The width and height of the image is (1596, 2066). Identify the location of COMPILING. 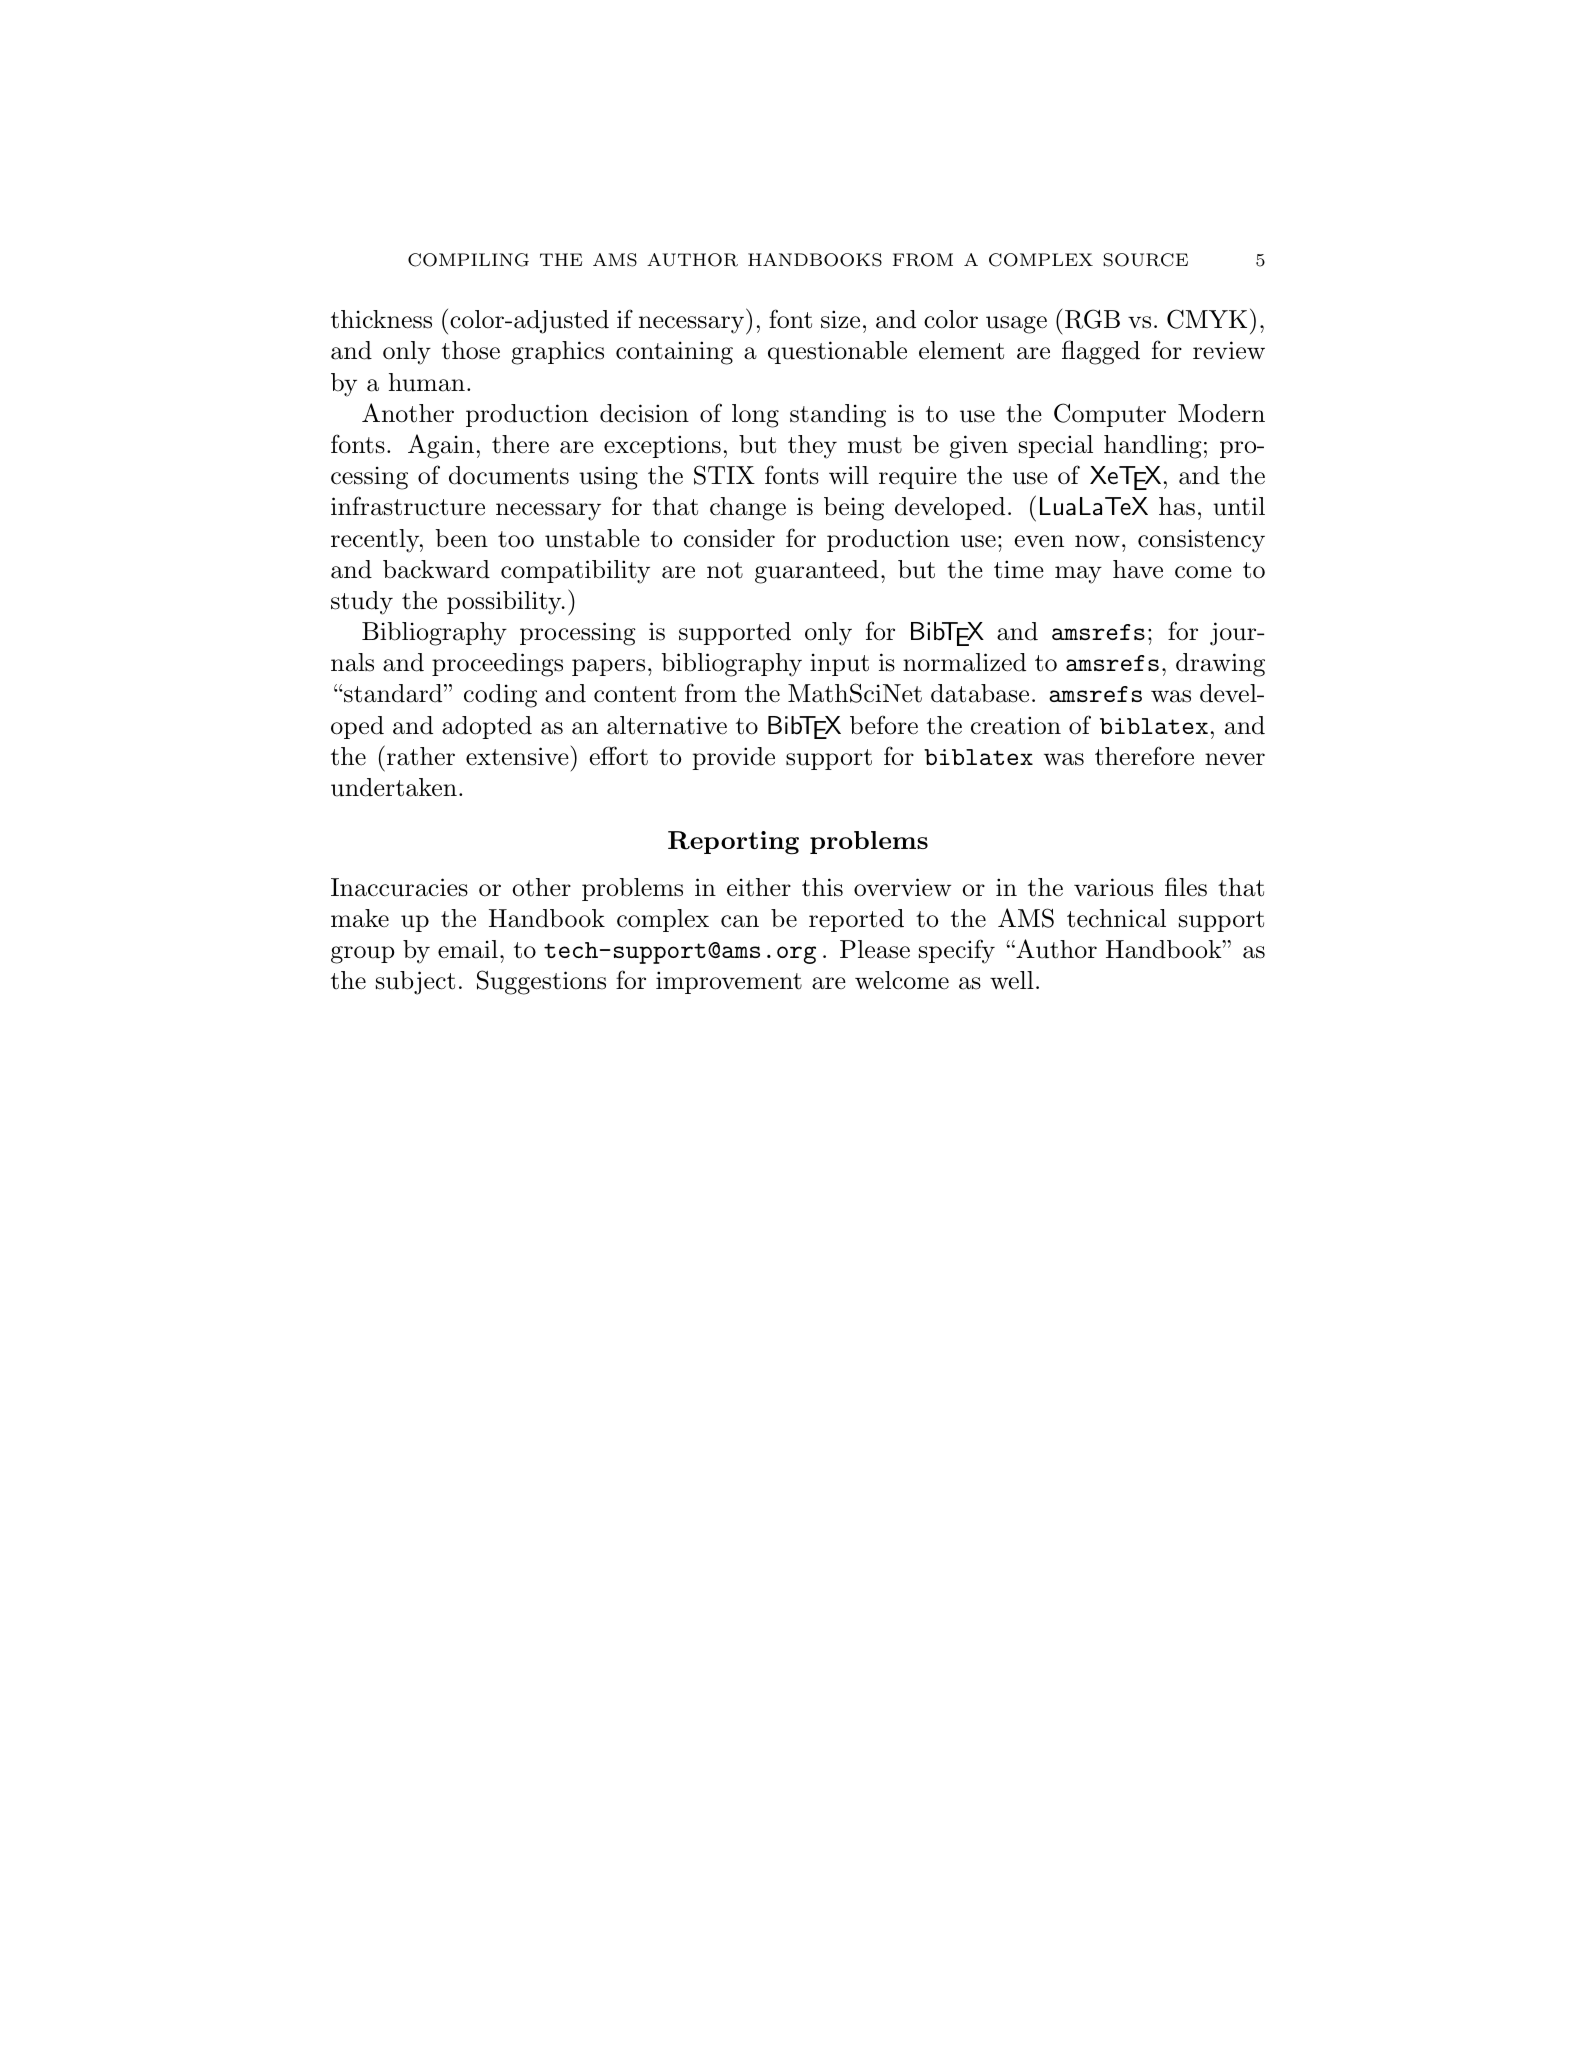
(468, 260).
